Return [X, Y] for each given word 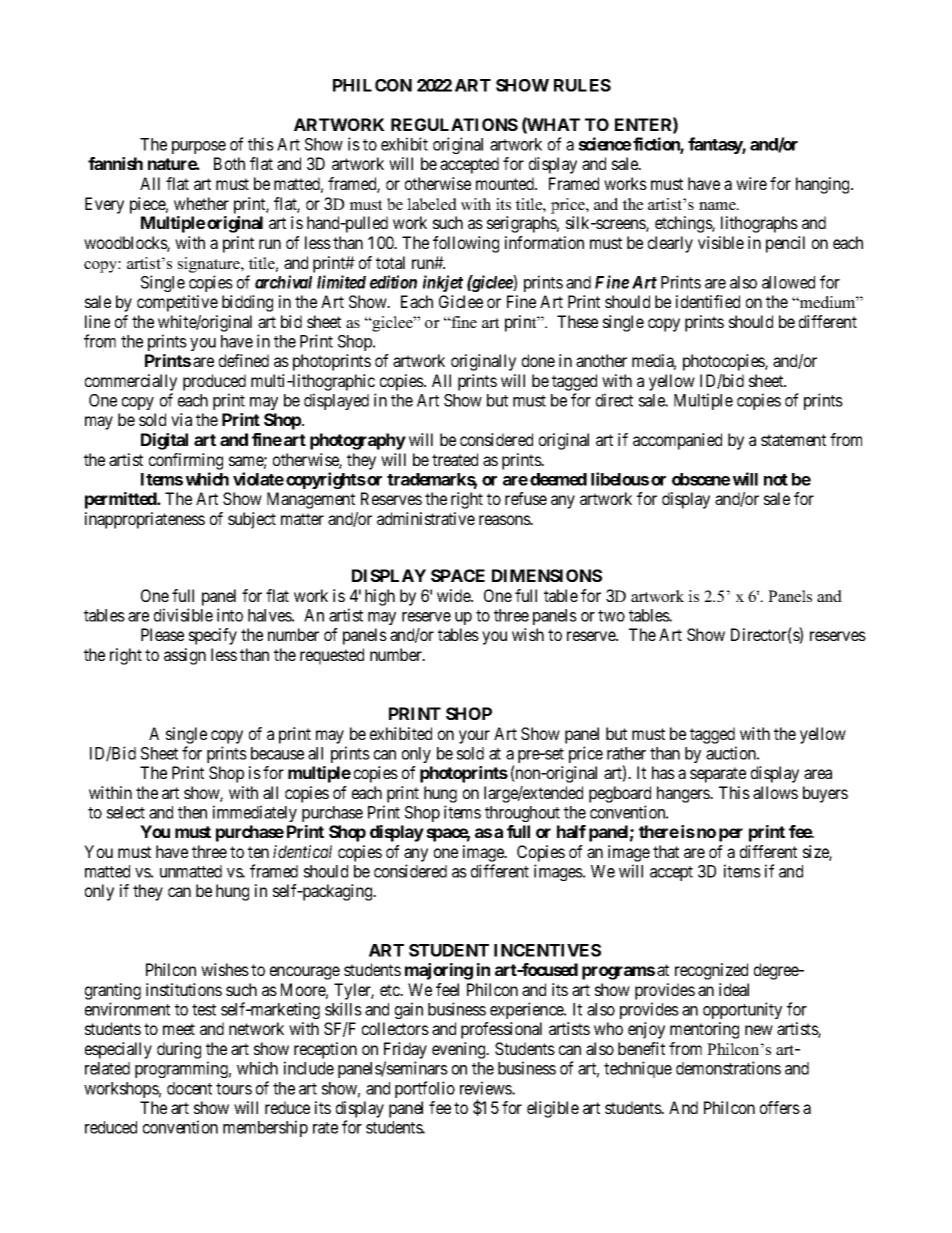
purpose [199, 147]
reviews [486, 1088]
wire [751, 183]
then [192, 812]
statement [793, 440]
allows [775, 792]
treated [455, 459]
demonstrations [728, 1068]
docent [189, 1088]
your [474, 737]
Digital [164, 441]
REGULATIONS [454, 124]
